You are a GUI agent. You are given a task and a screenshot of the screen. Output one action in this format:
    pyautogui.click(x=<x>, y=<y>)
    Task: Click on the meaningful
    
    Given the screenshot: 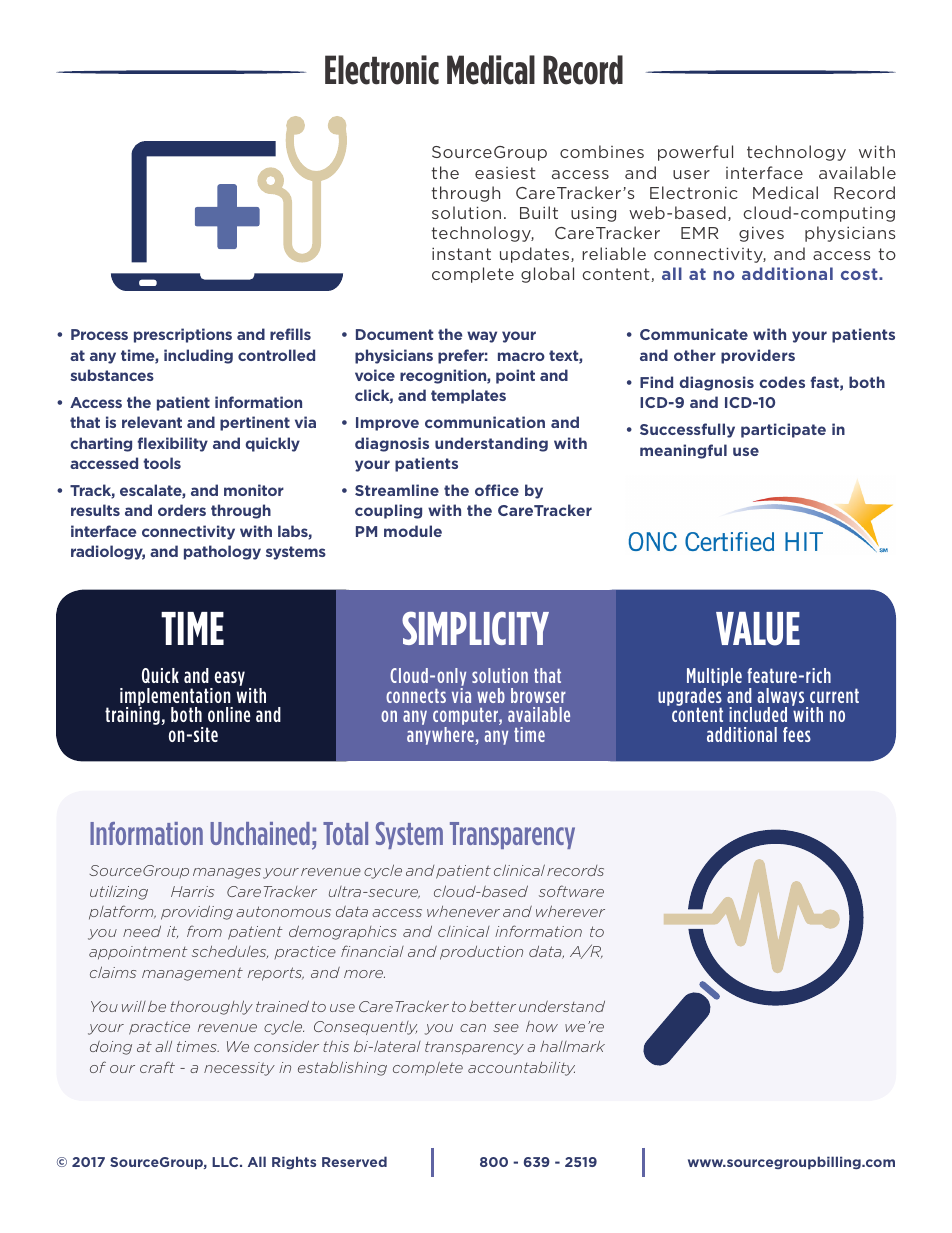 What is the action you would take?
    pyautogui.click(x=683, y=451)
